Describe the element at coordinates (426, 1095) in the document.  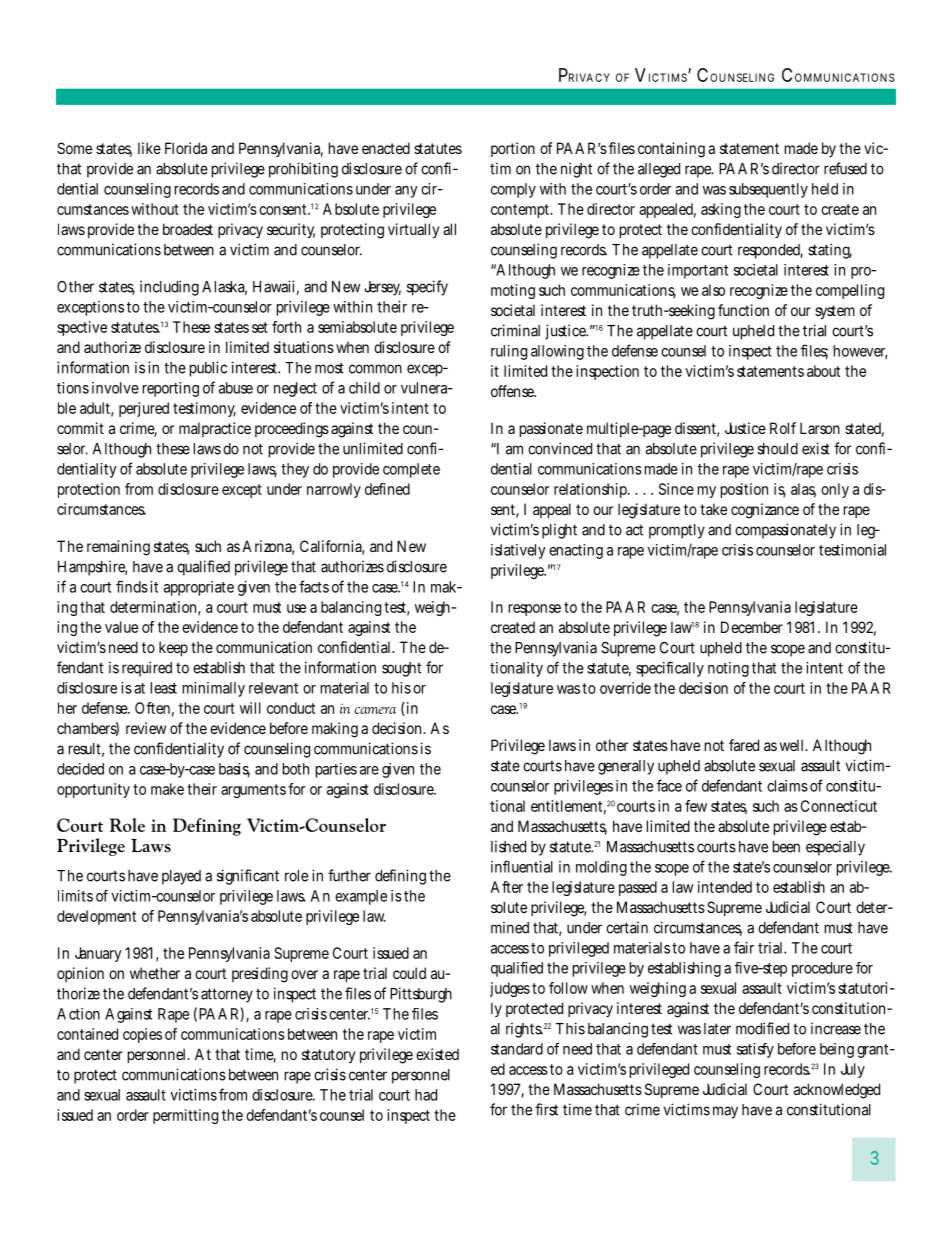
I see `had` at that location.
